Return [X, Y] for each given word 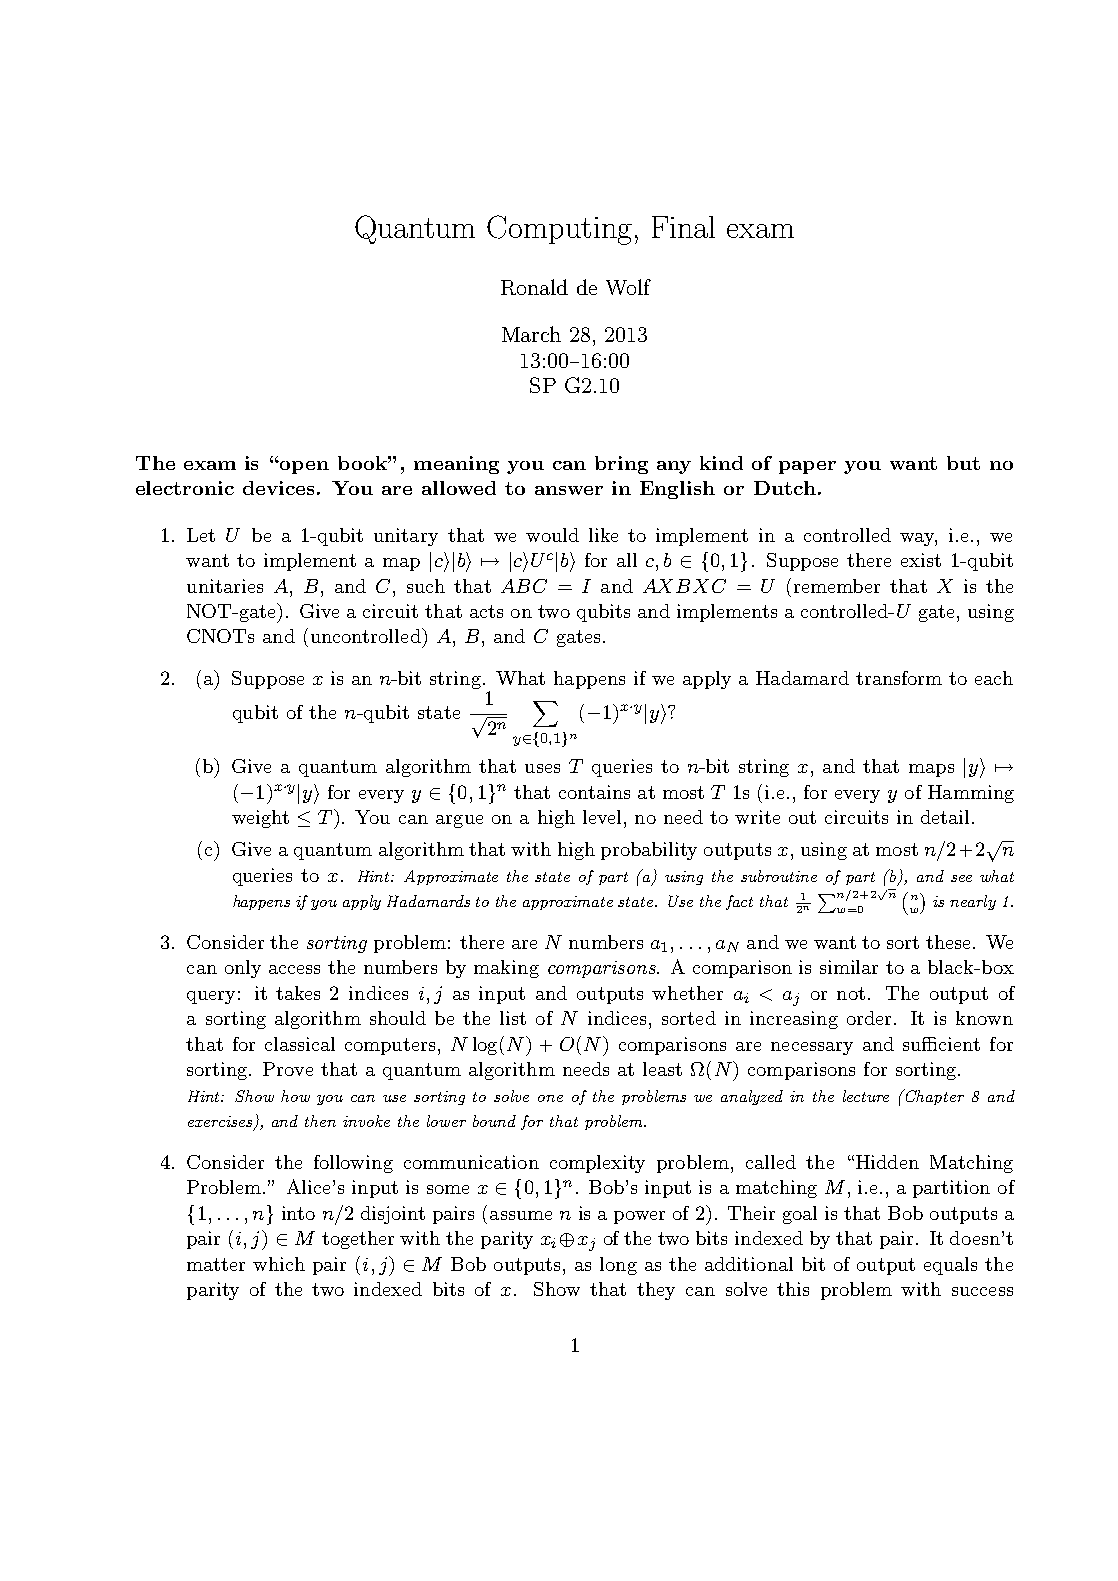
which [279, 1264]
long [618, 1266]
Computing [559, 230]
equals [950, 1266]
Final [683, 227]
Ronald [534, 287]
